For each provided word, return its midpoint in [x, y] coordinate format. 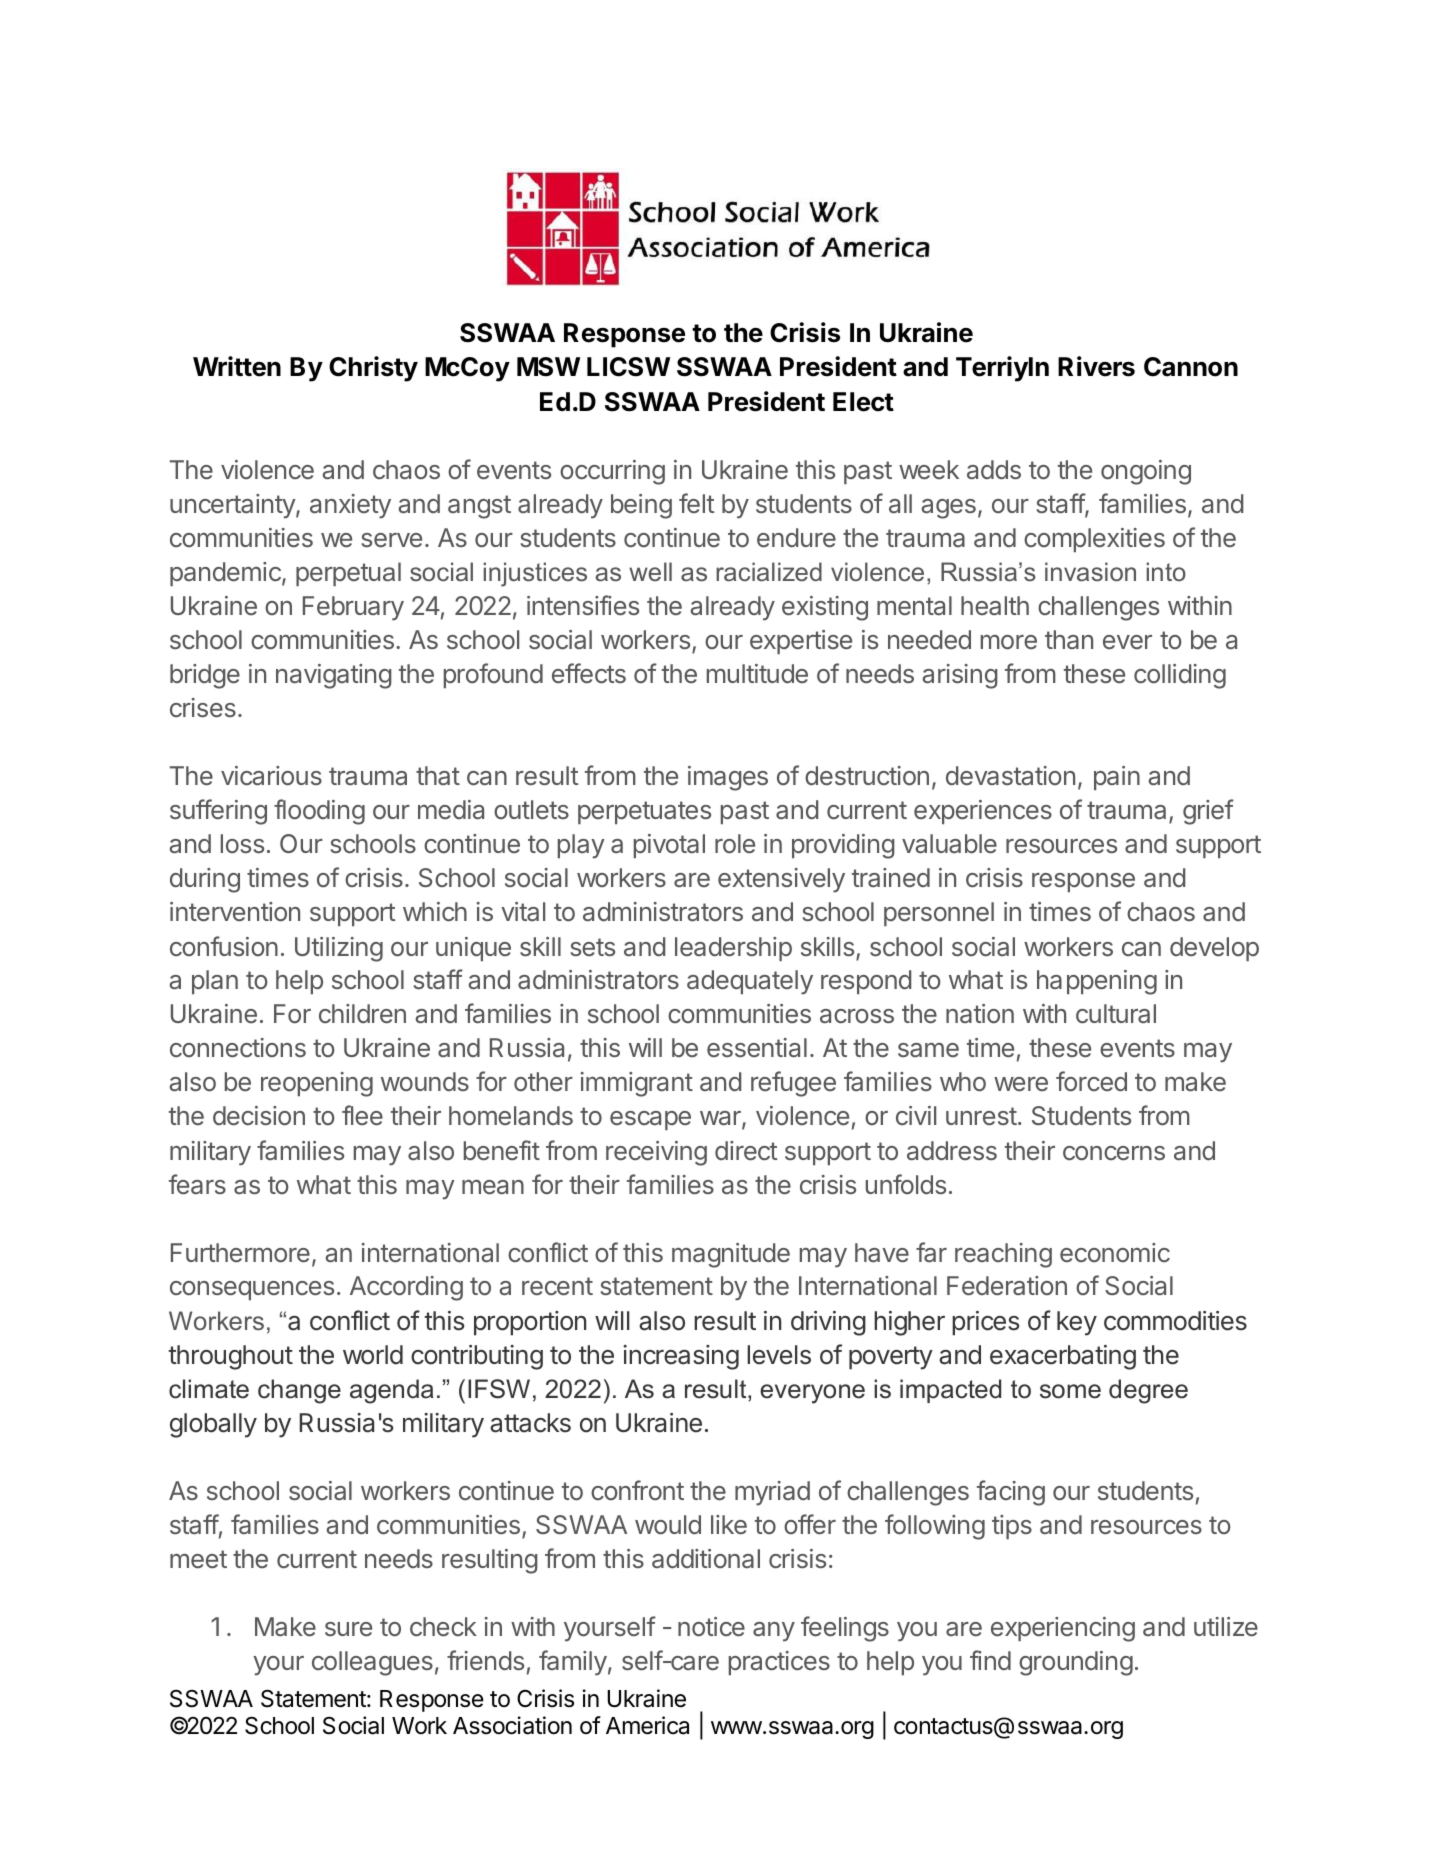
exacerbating [1063, 1357]
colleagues [372, 1663]
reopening [317, 1084]
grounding [1076, 1663]
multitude [757, 673]
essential [757, 1048]
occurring [612, 472]
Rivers [1096, 366]
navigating [334, 676]
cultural [1116, 1013]
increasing [681, 1357]
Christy [373, 369]
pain [1117, 778]
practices [779, 1663]
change [299, 1391]
